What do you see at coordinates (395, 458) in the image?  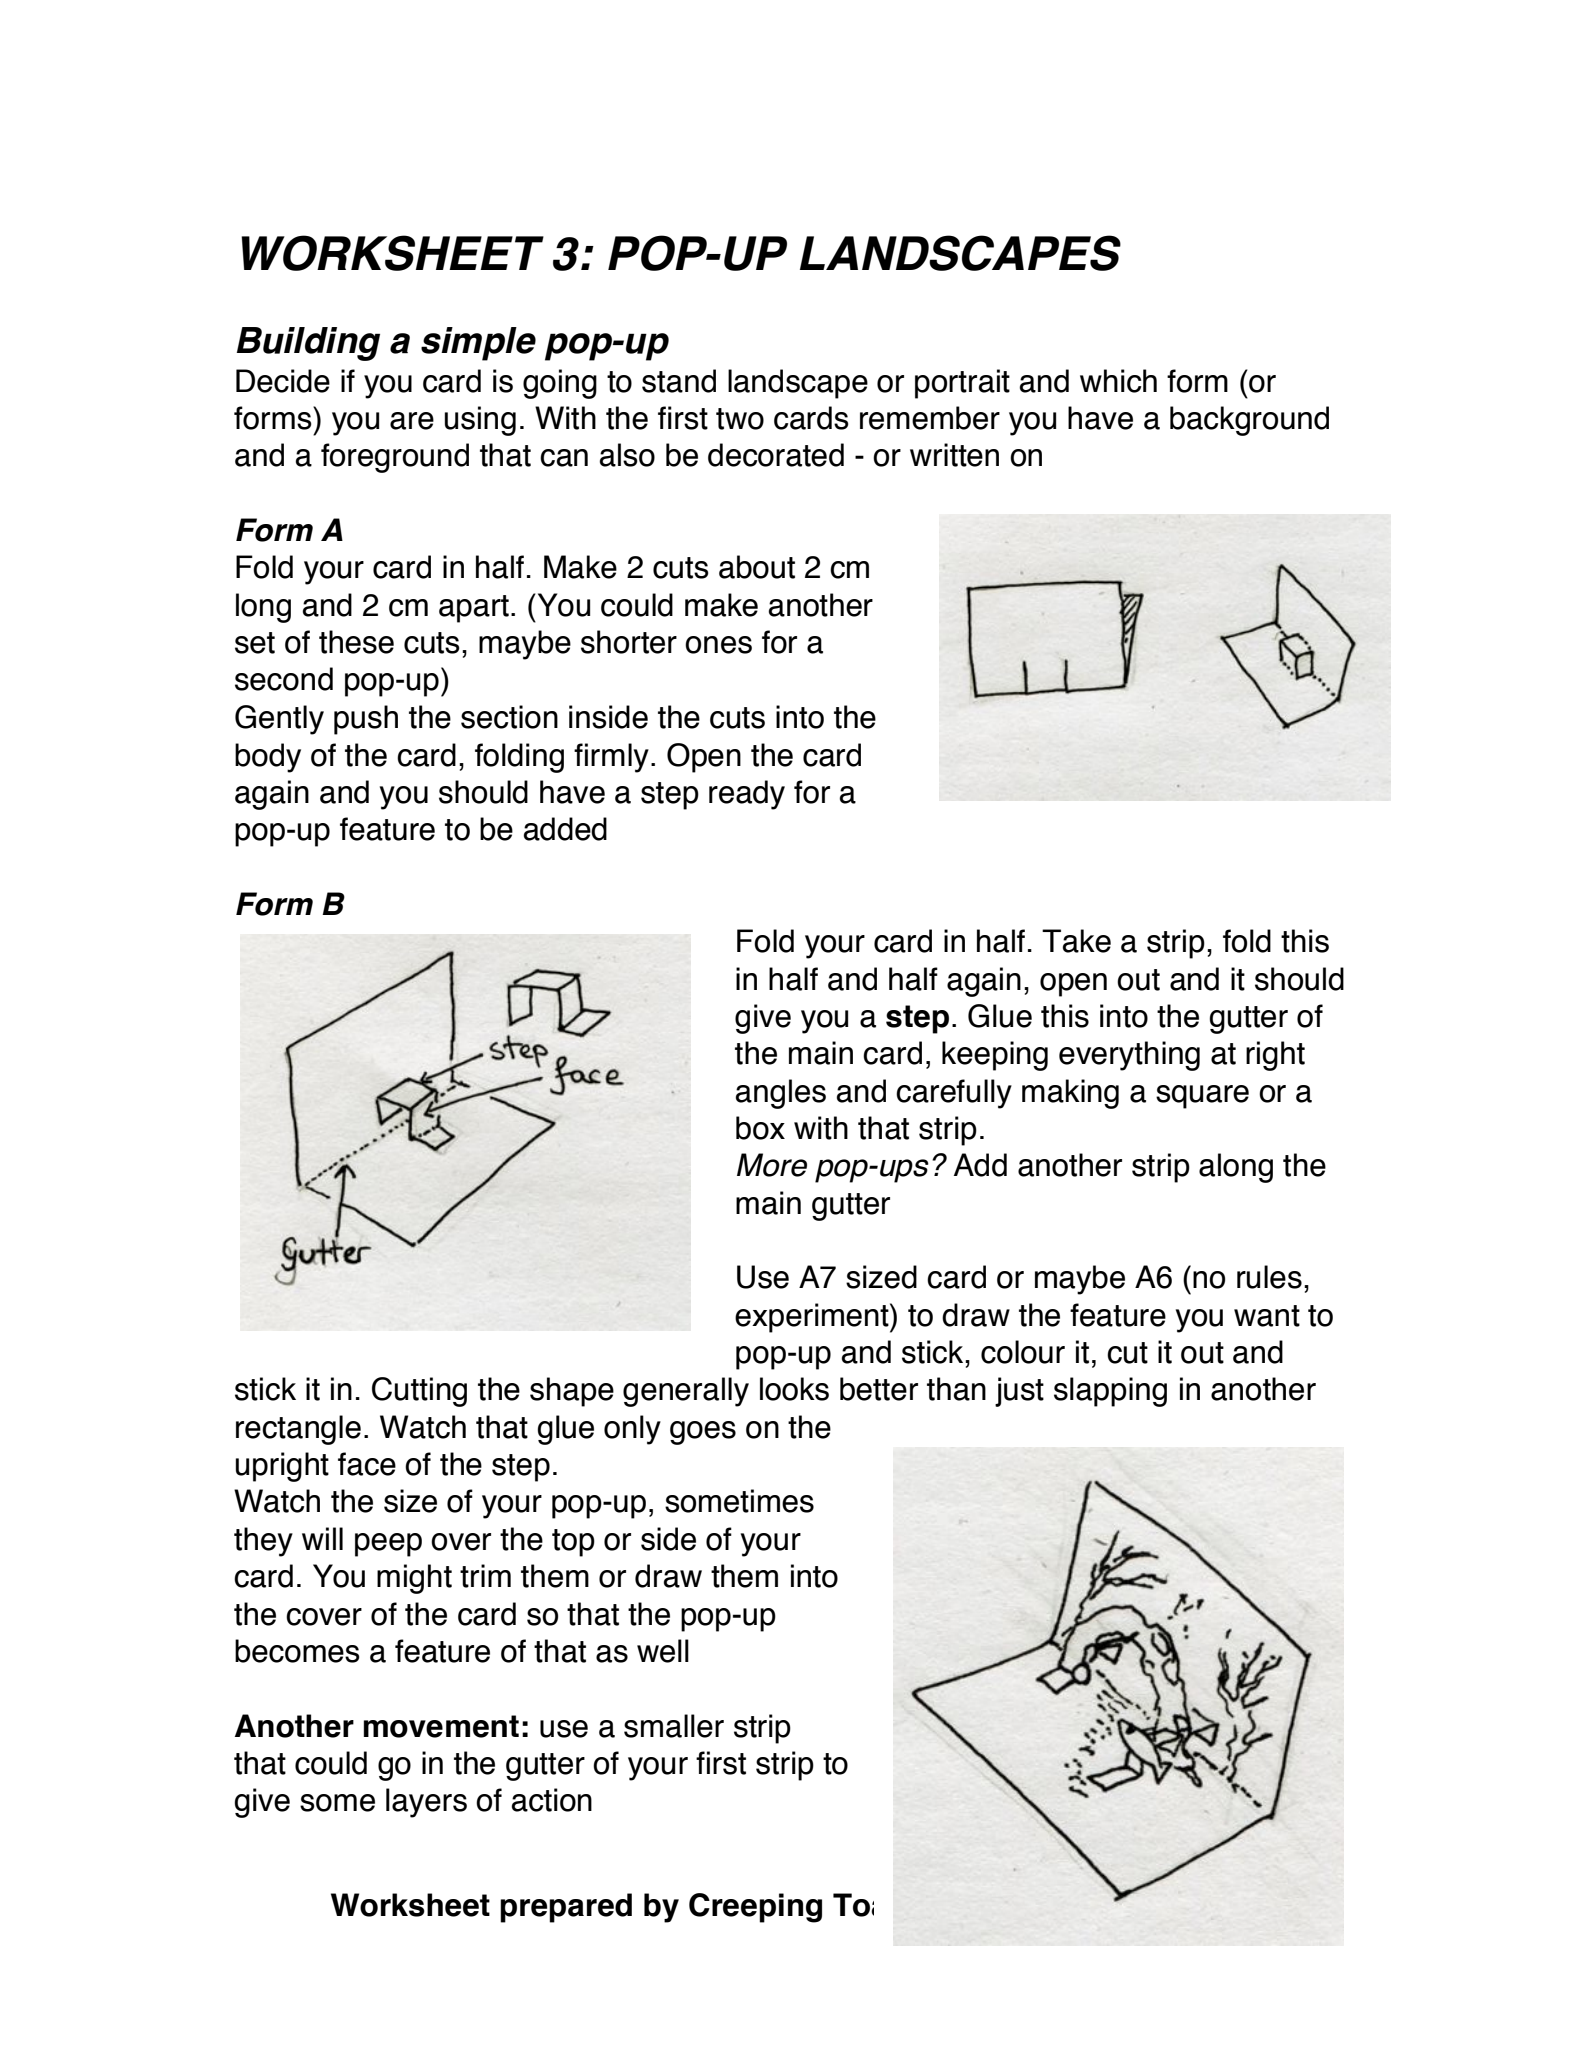 I see `foreground` at bounding box center [395, 458].
